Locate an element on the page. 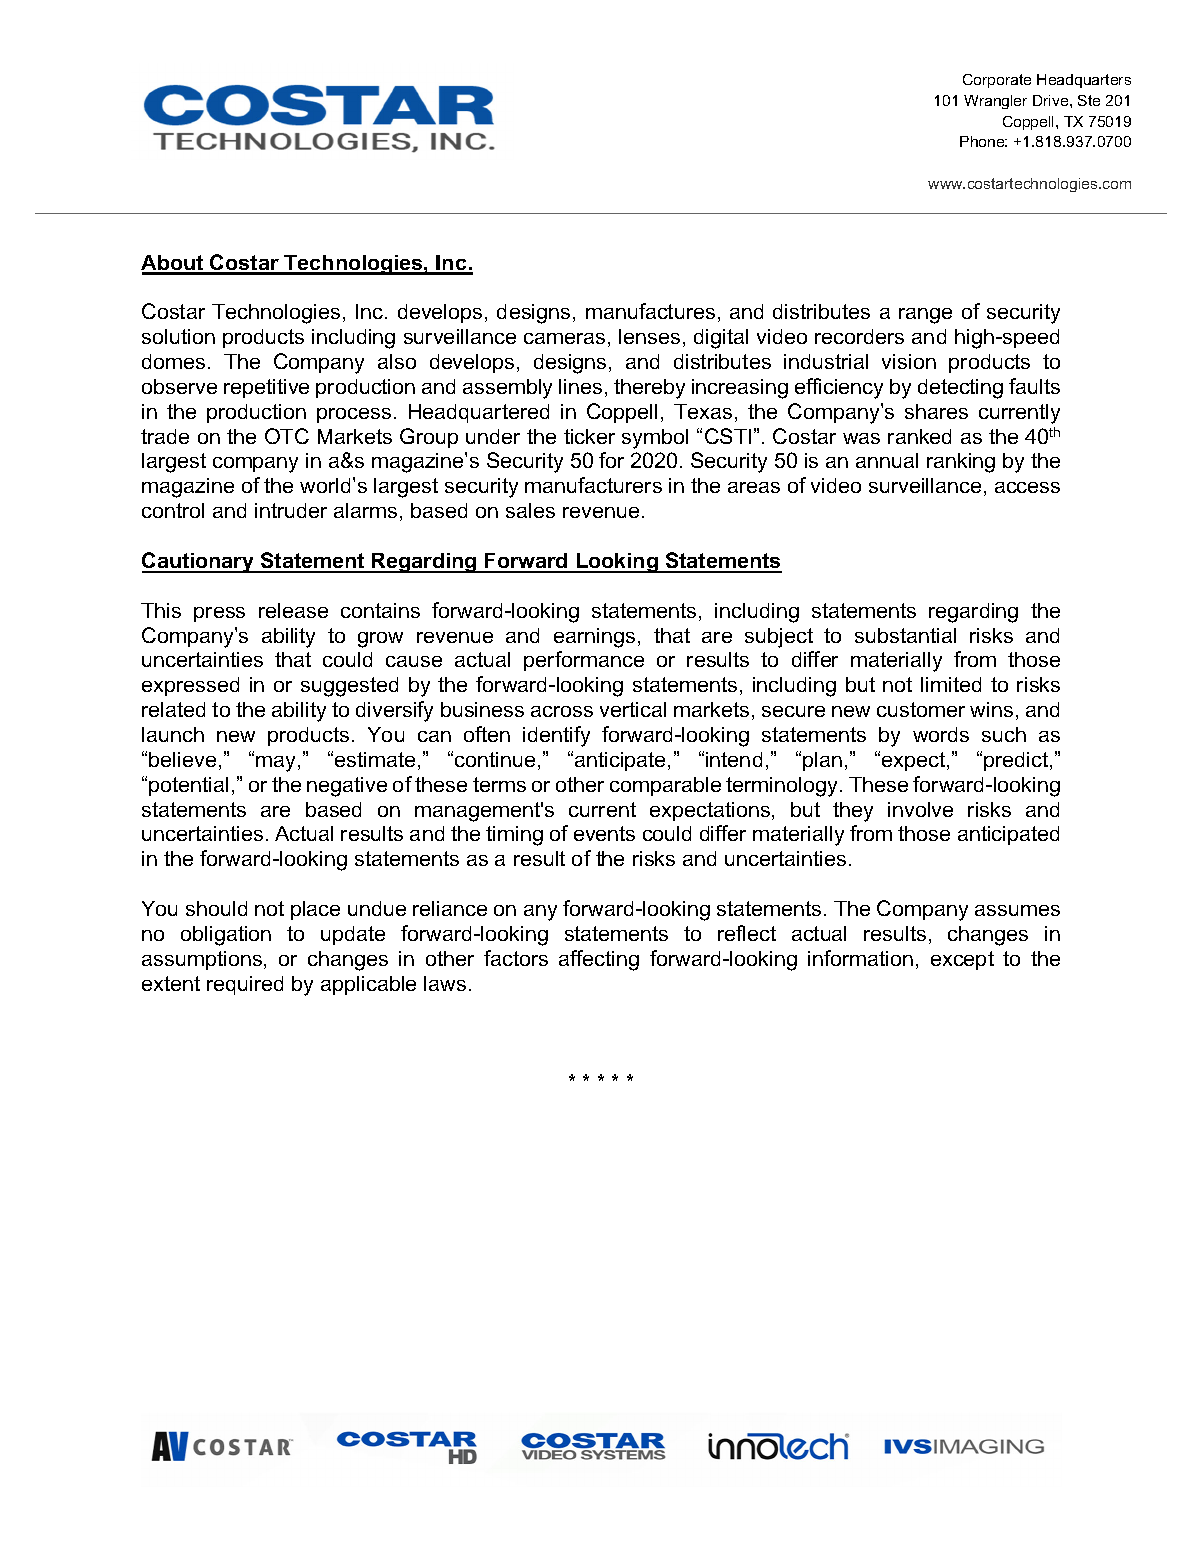 Image resolution: width=1203 pixels, height=1557 pixels. manufacturers is located at coordinates (593, 485).
